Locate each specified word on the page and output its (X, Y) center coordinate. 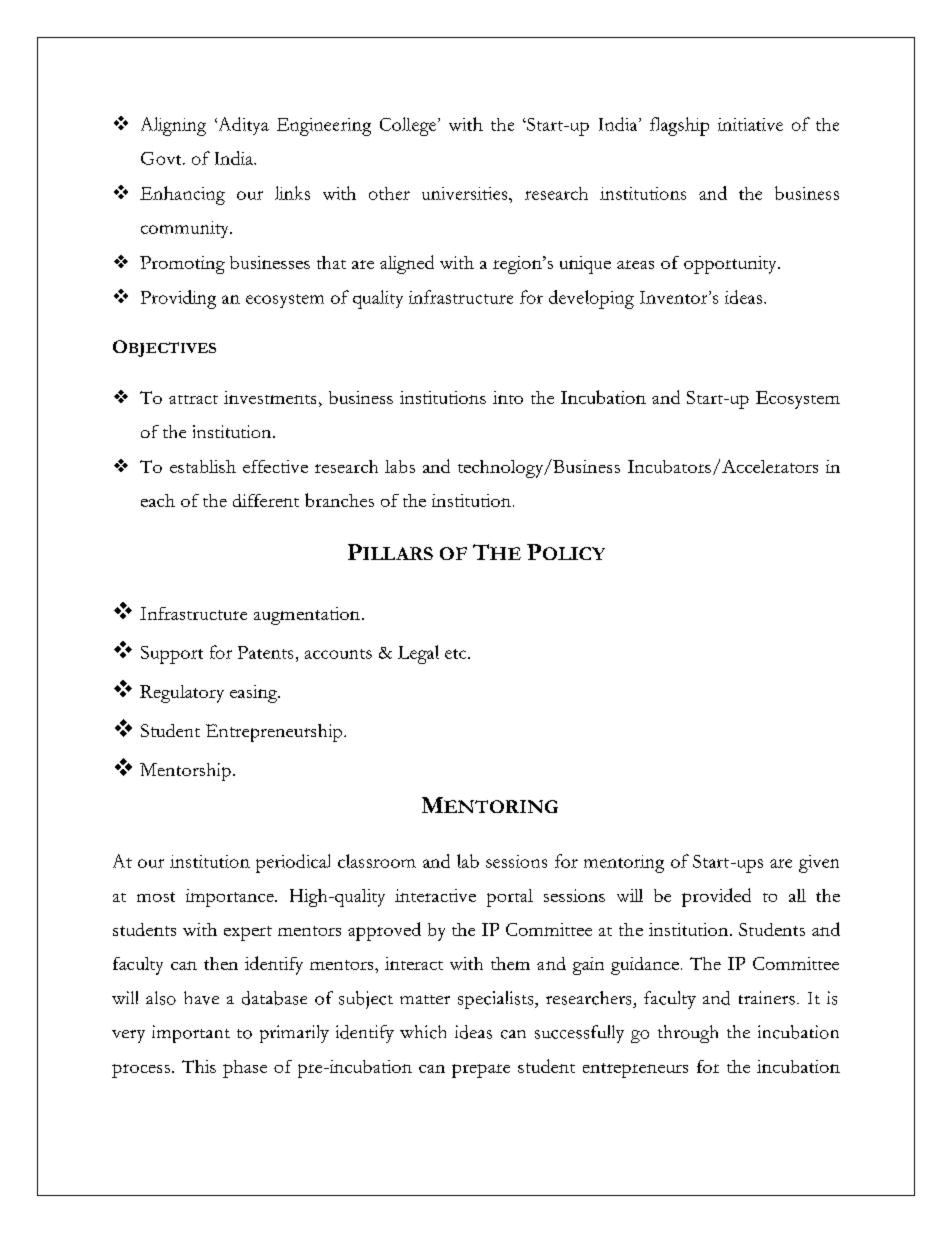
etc (457, 654)
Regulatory (182, 694)
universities (466, 193)
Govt (162, 158)
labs (400, 466)
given (819, 864)
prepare (481, 1071)
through (688, 1034)
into (508, 397)
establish (203, 466)
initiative (750, 124)
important (191, 1034)
